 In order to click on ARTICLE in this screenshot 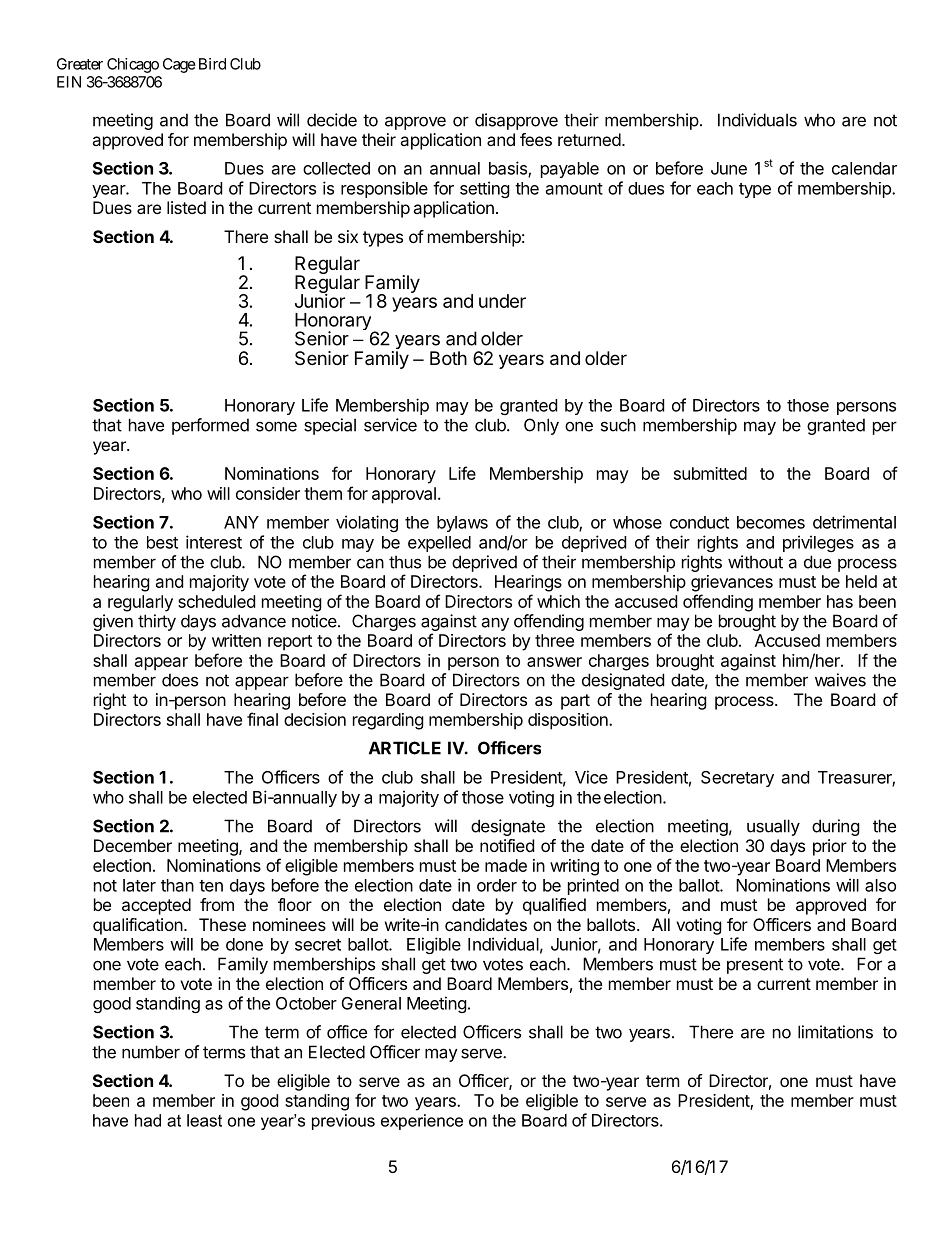, I will do `click(405, 748)`.
